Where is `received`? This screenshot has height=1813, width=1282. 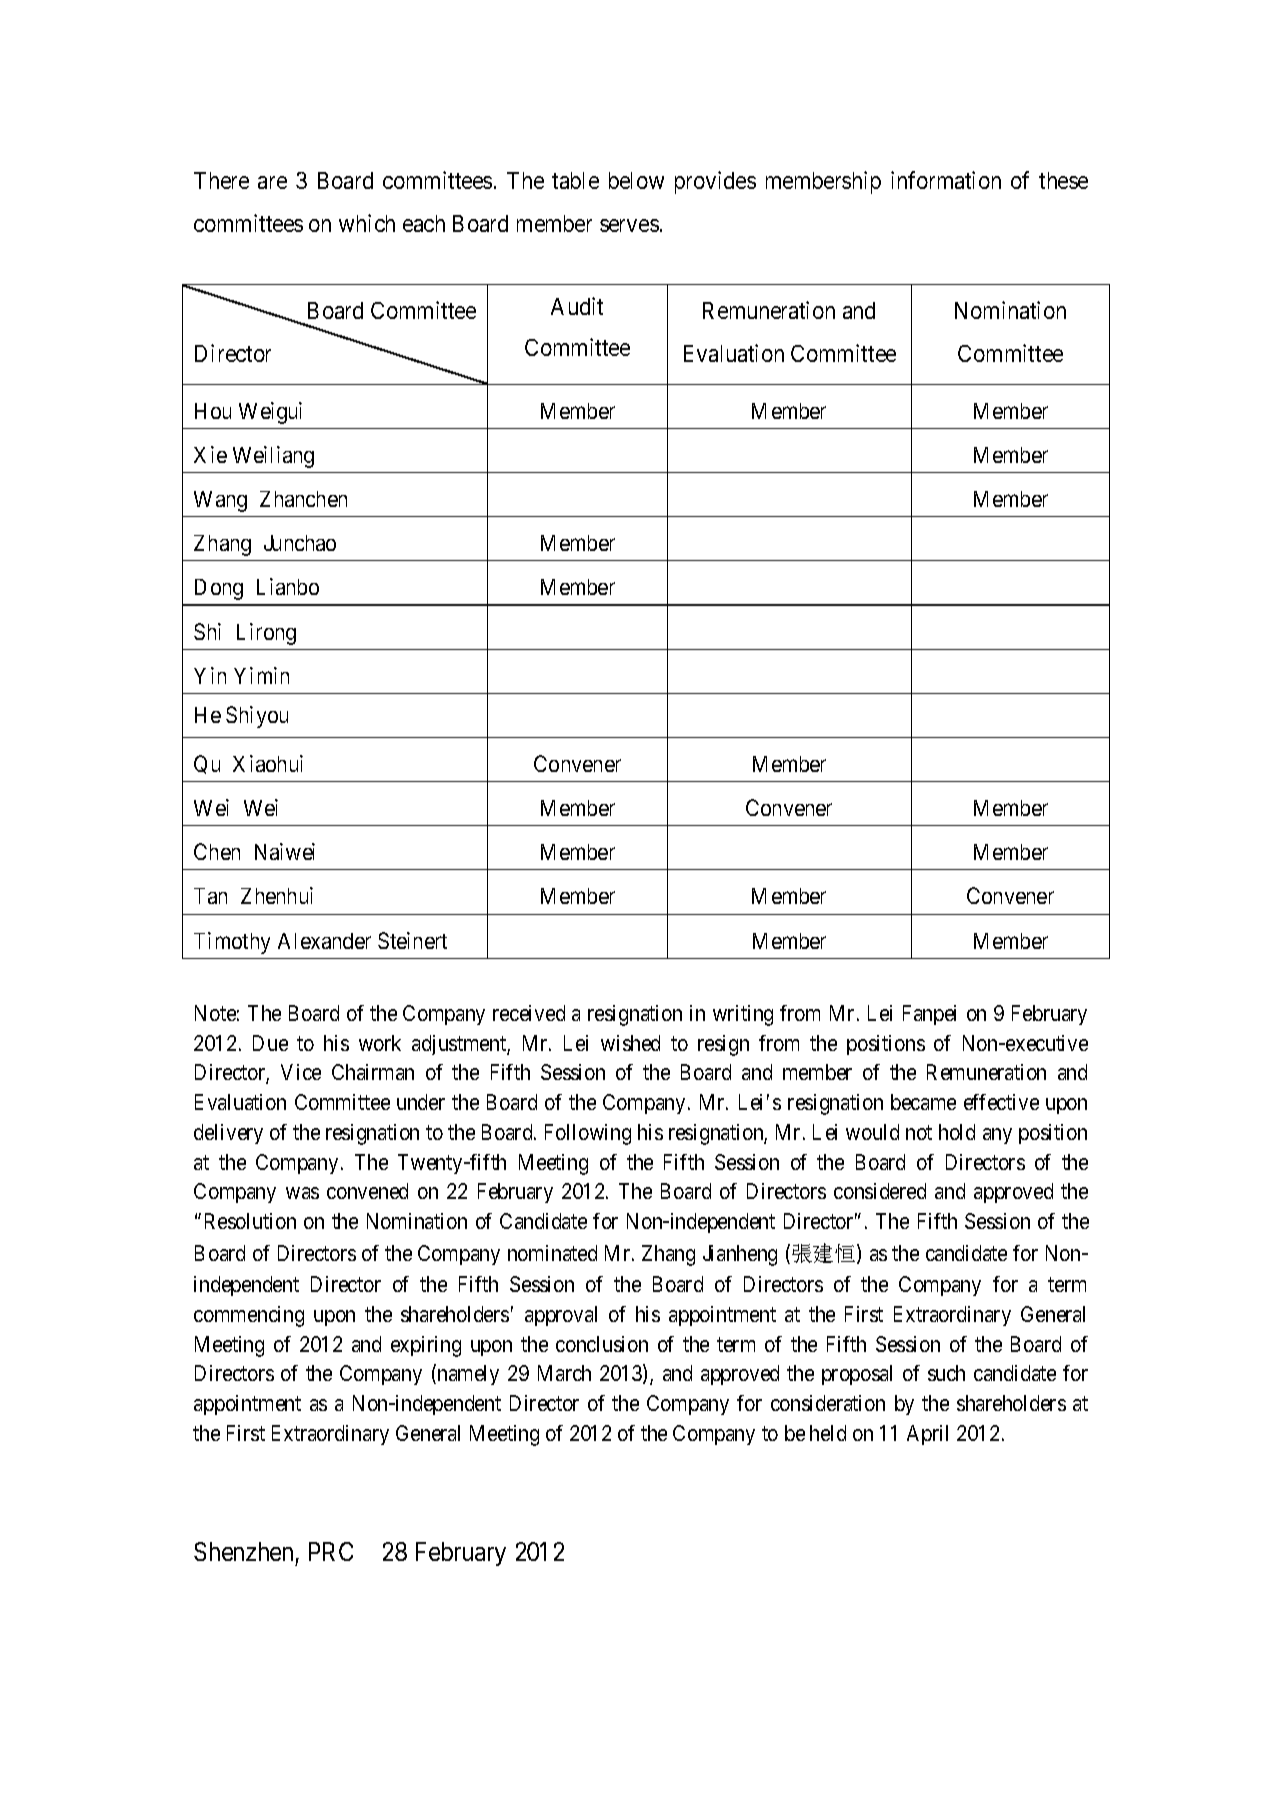
received is located at coordinates (529, 1013).
